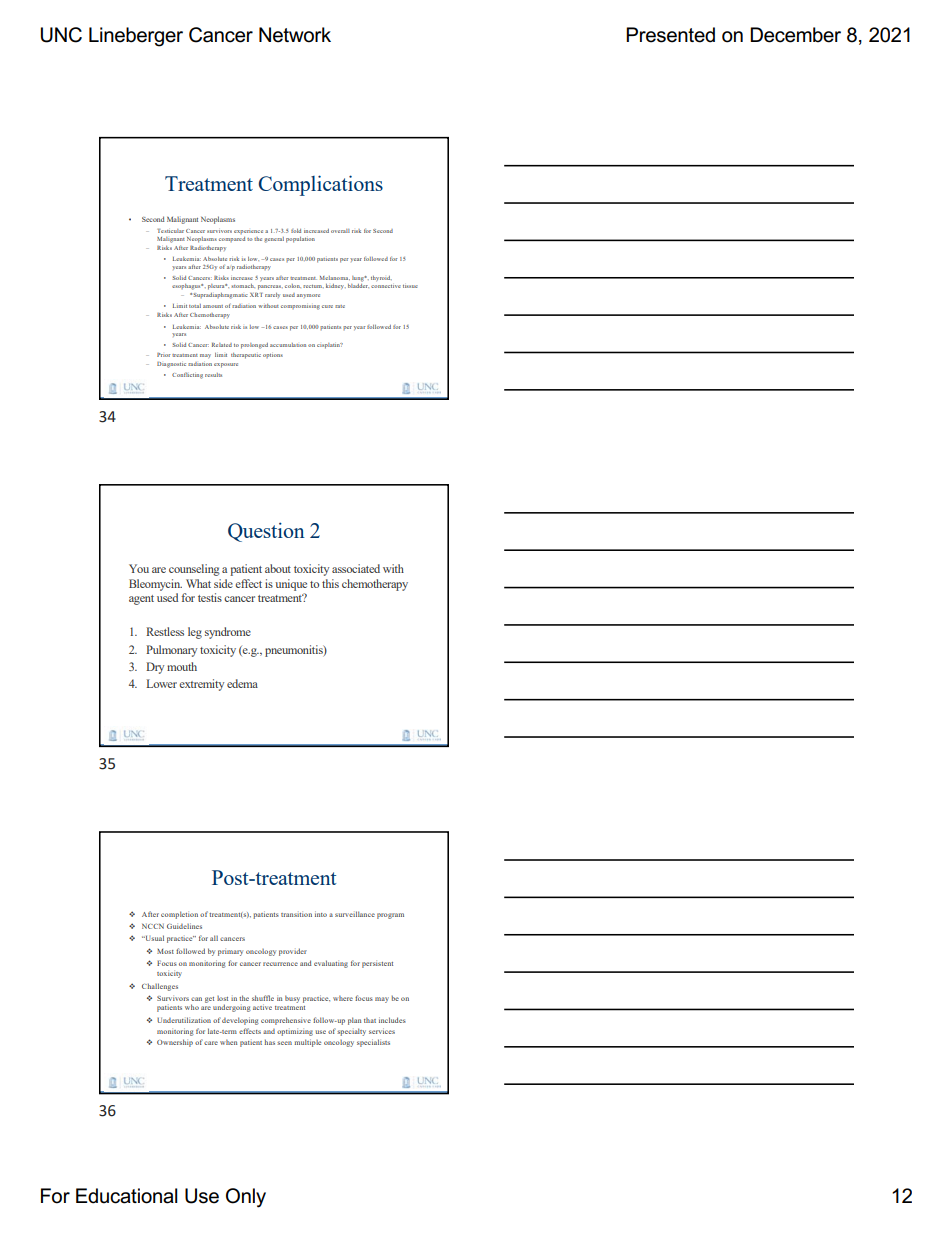  What do you see at coordinates (141, 600) in the document?
I see `agent` at bounding box center [141, 600].
